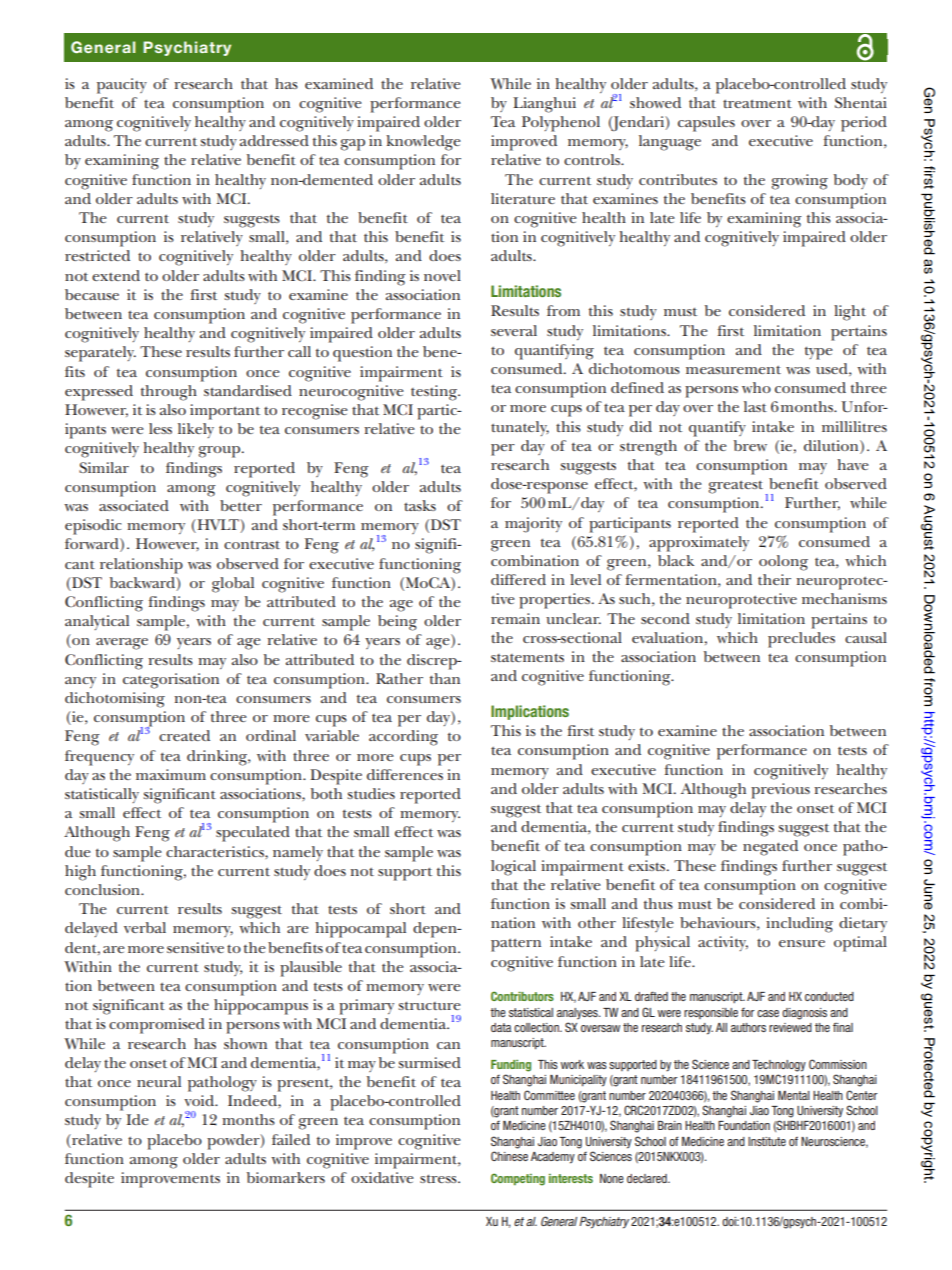 Image resolution: width=952 pixels, height=1270 pixels. Describe the element at coordinates (122, 86) in the screenshot. I see `paucity` at that location.
